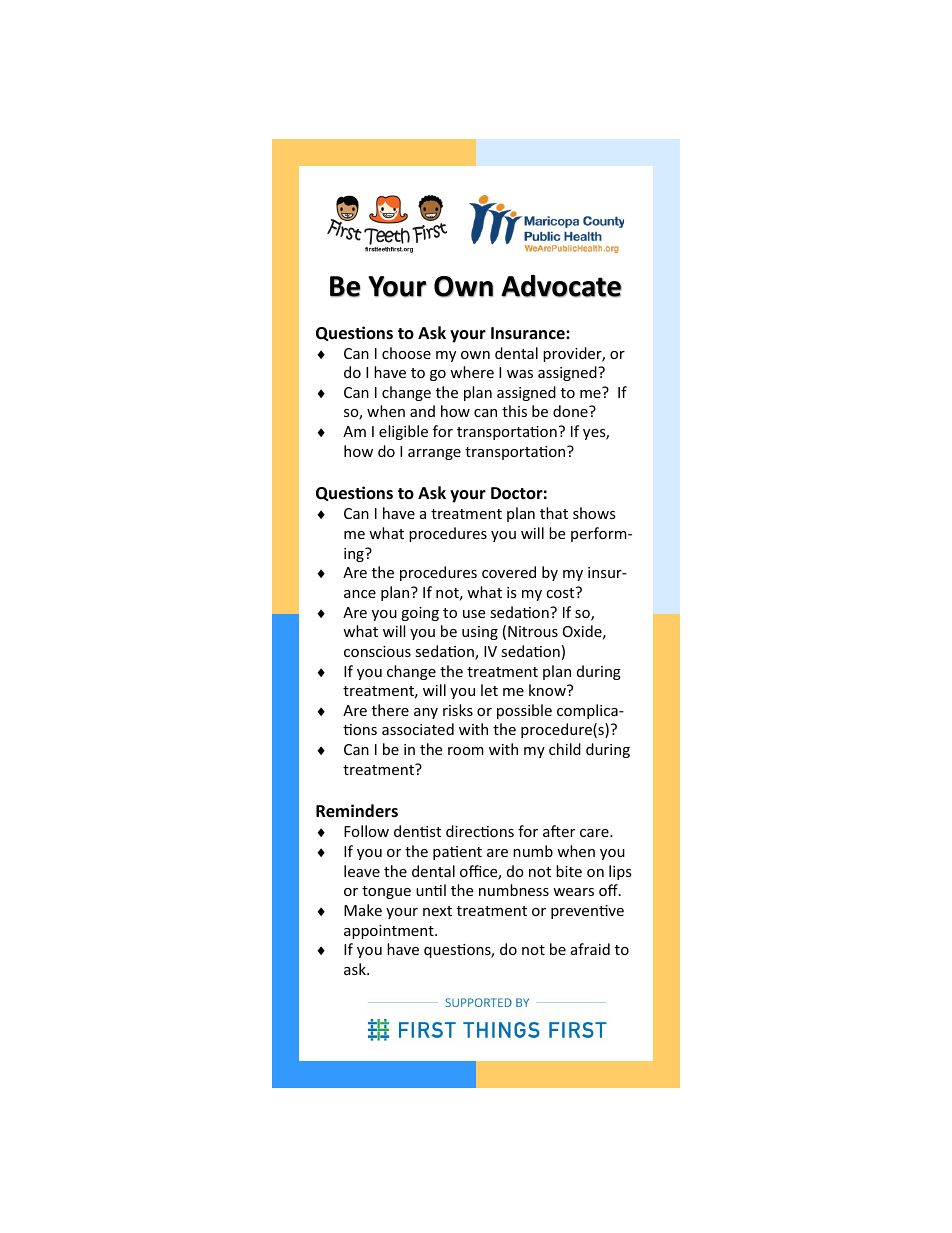 The height and width of the document is (1233, 952). What do you see at coordinates (561, 592) in the document?
I see `cost` at bounding box center [561, 592].
